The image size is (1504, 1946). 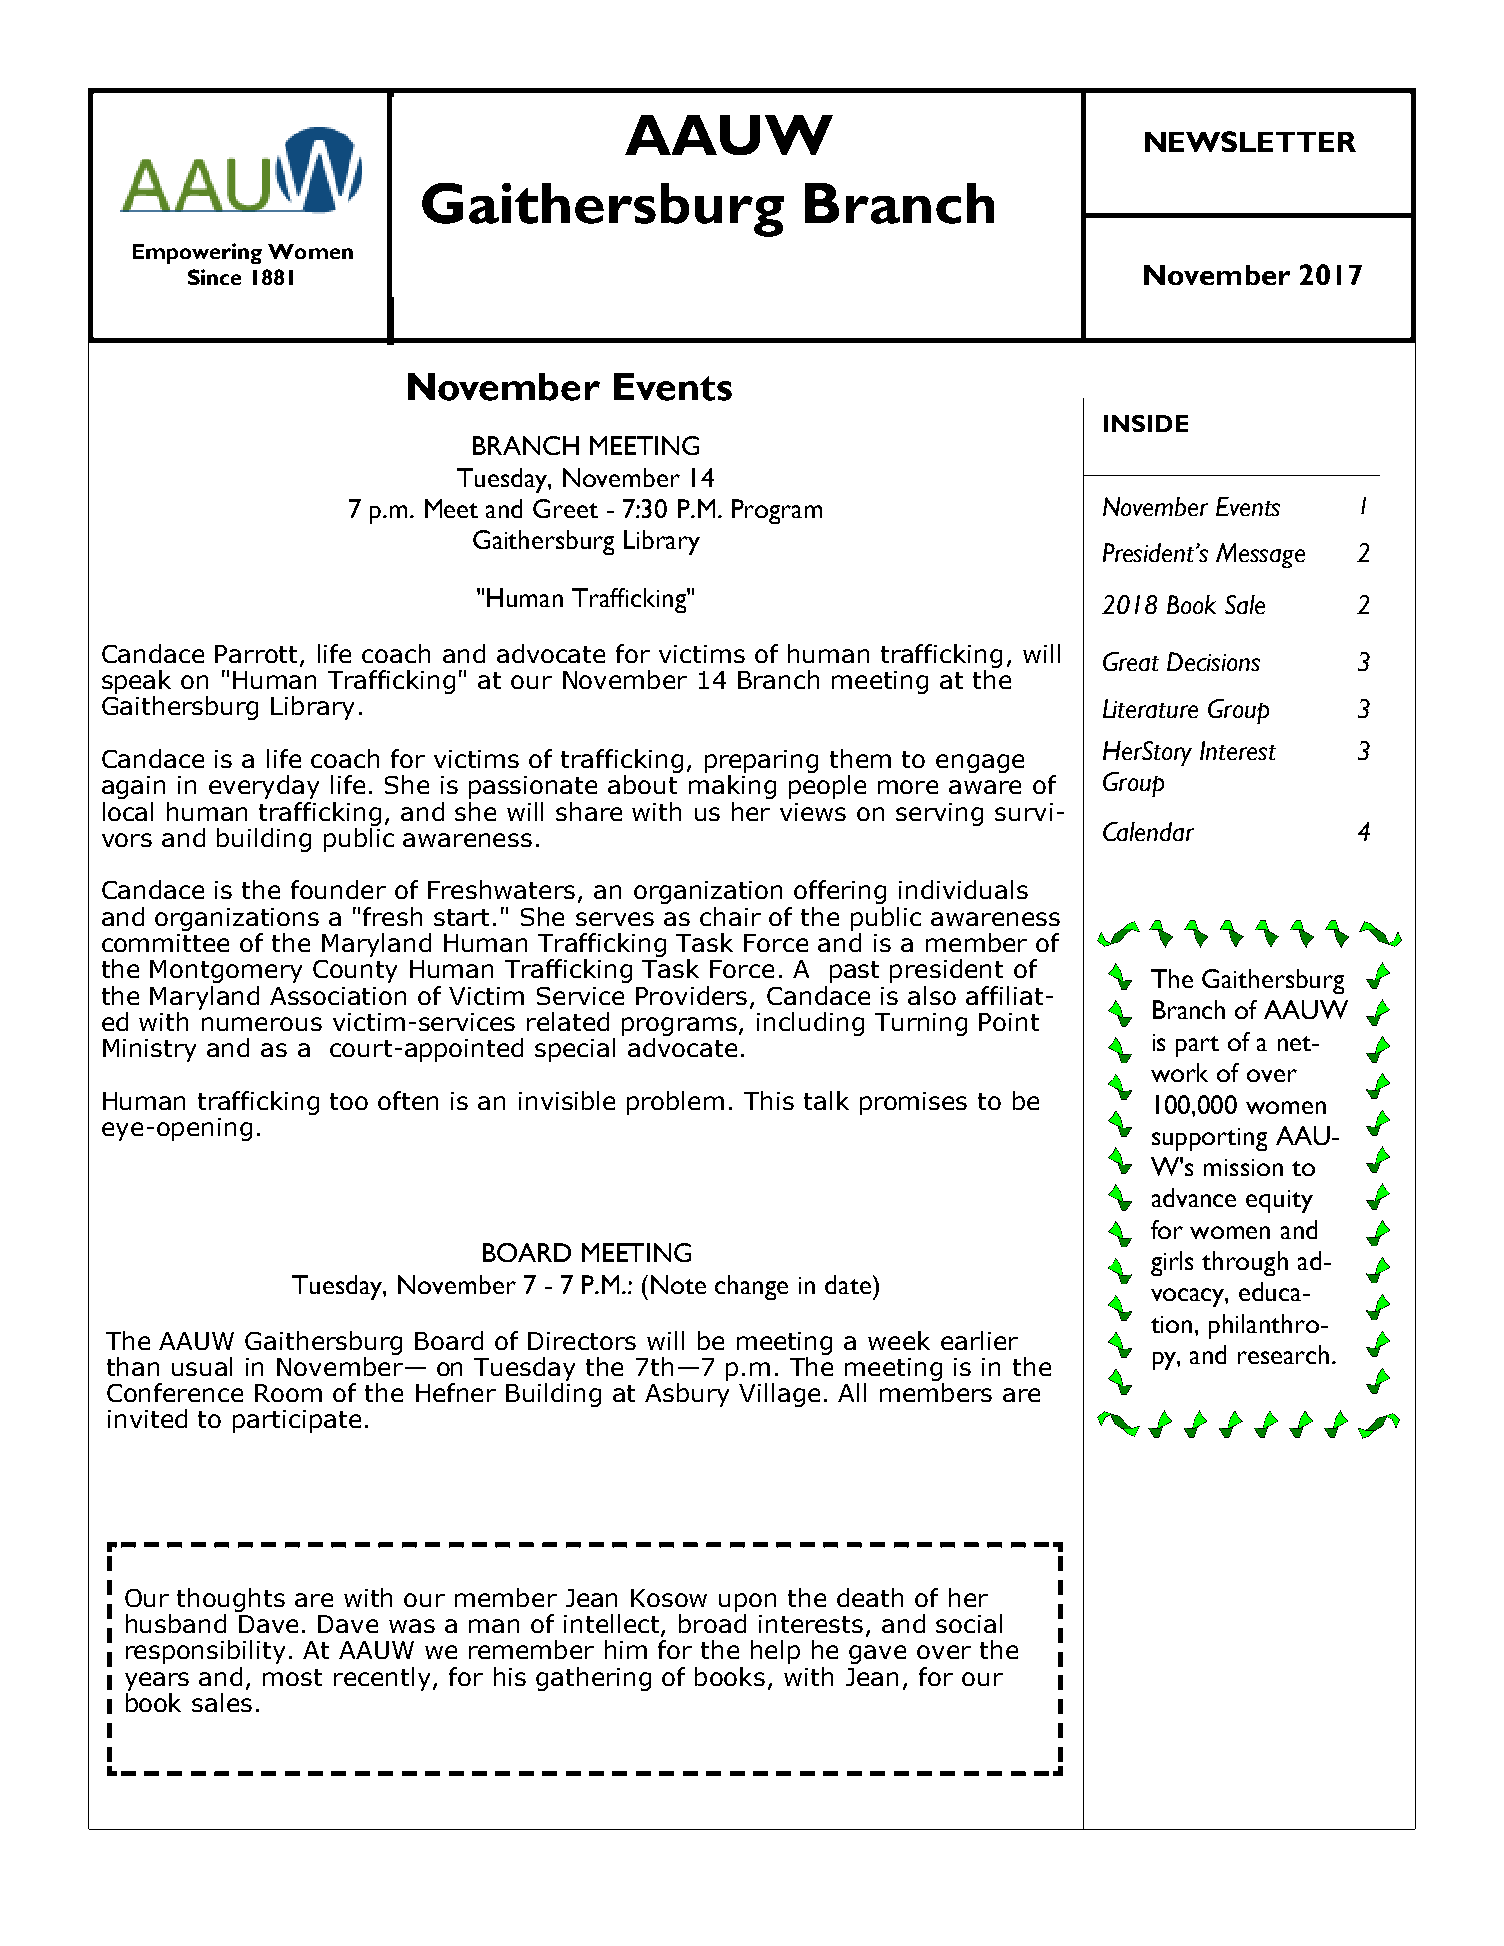 I want to click on Greet, so click(x=565, y=508).
